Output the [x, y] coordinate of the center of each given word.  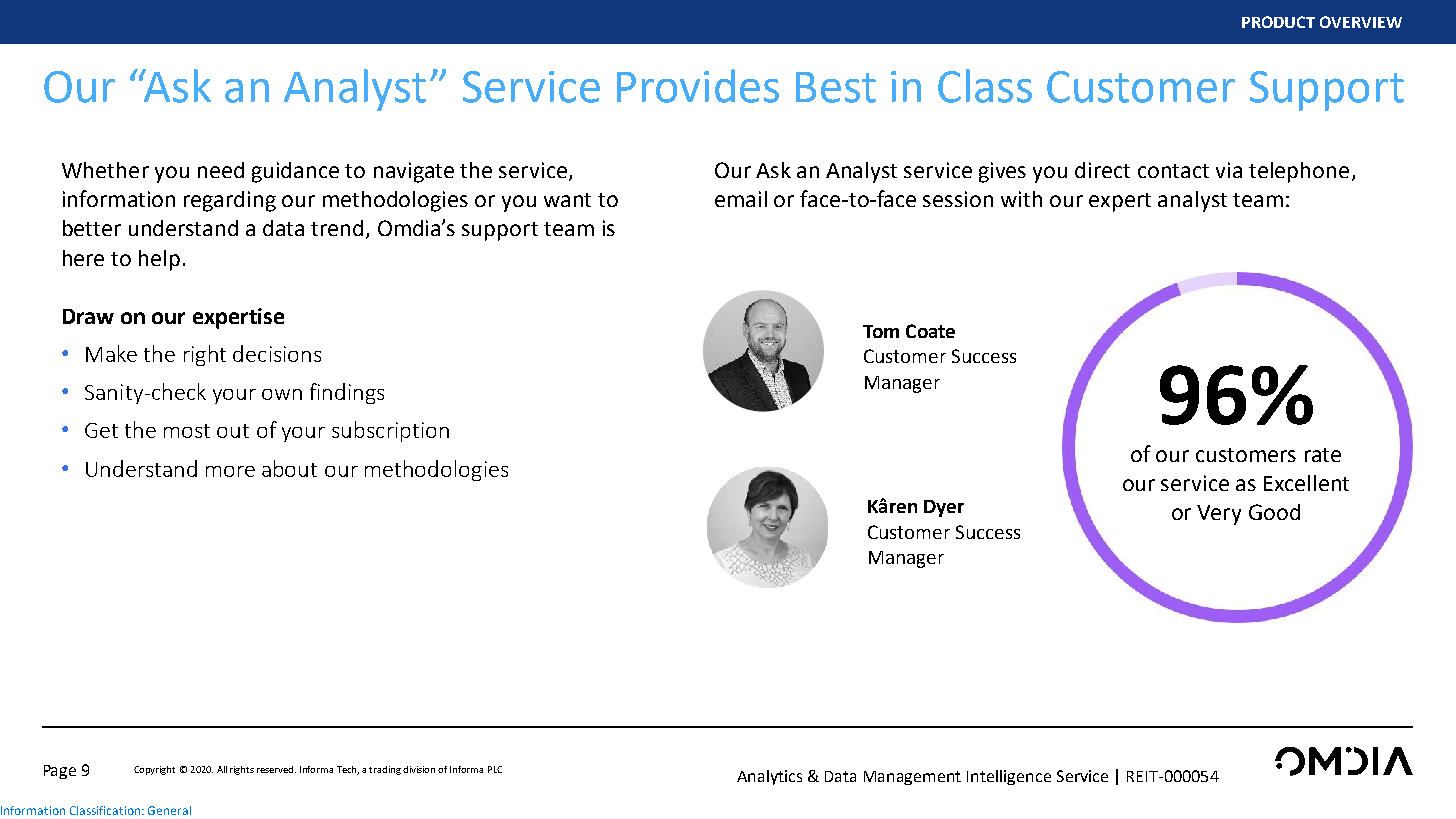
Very [1219, 515]
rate [1323, 455]
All [222, 769]
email [741, 199]
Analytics [769, 777]
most [187, 431]
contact [1173, 171]
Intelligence [1009, 777]
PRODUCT [1278, 22]
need [221, 170]
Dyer [944, 508]
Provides [698, 86]
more [230, 471]
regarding [230, 201]
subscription [390, 431]
